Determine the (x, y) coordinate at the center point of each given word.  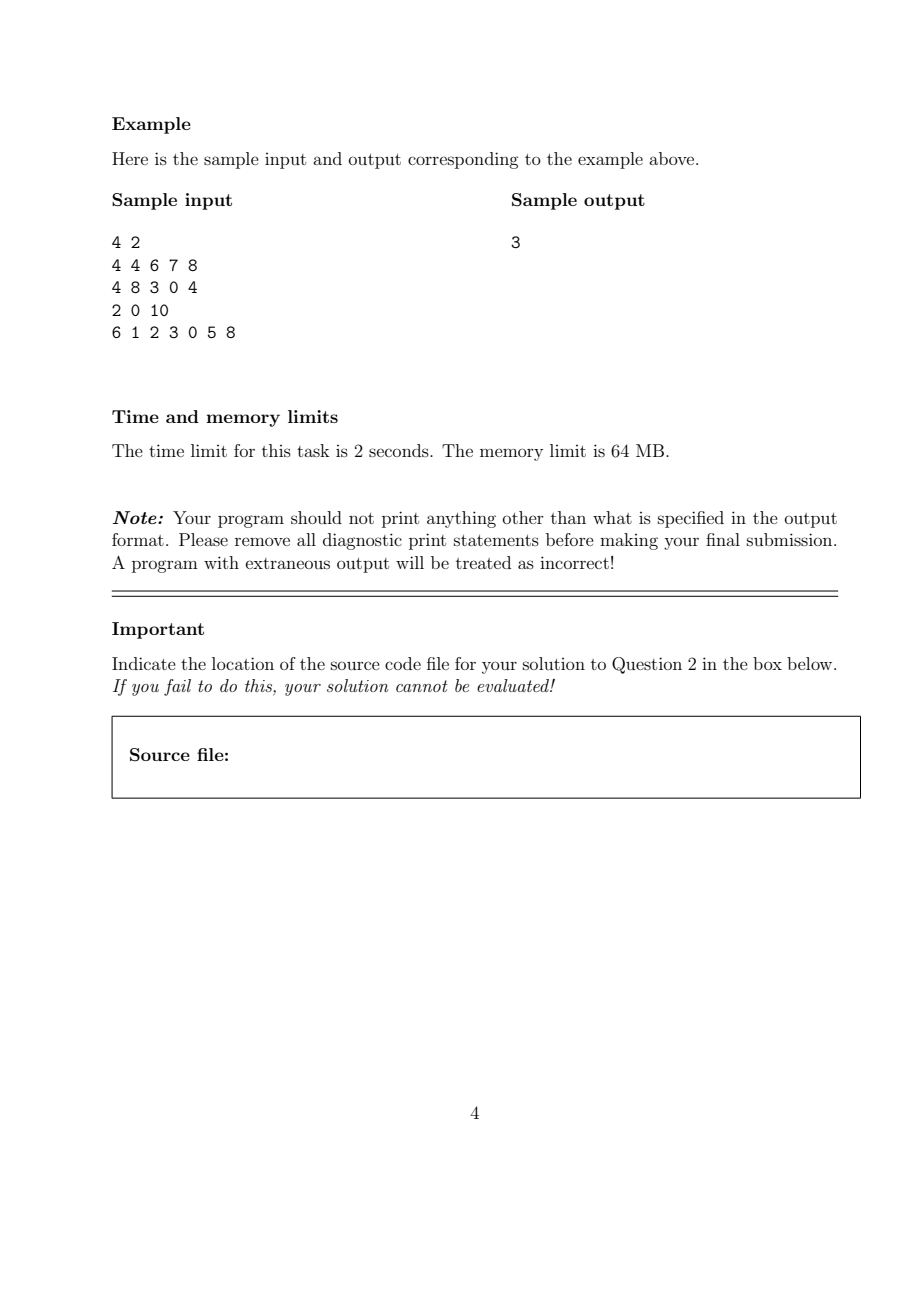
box (767, 663)
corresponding (463, 160)
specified (691, 519)
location (243, 663)
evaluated (514, 685)
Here (130, 158)
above (673, 158)
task (313, 450)
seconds (400, 450)
